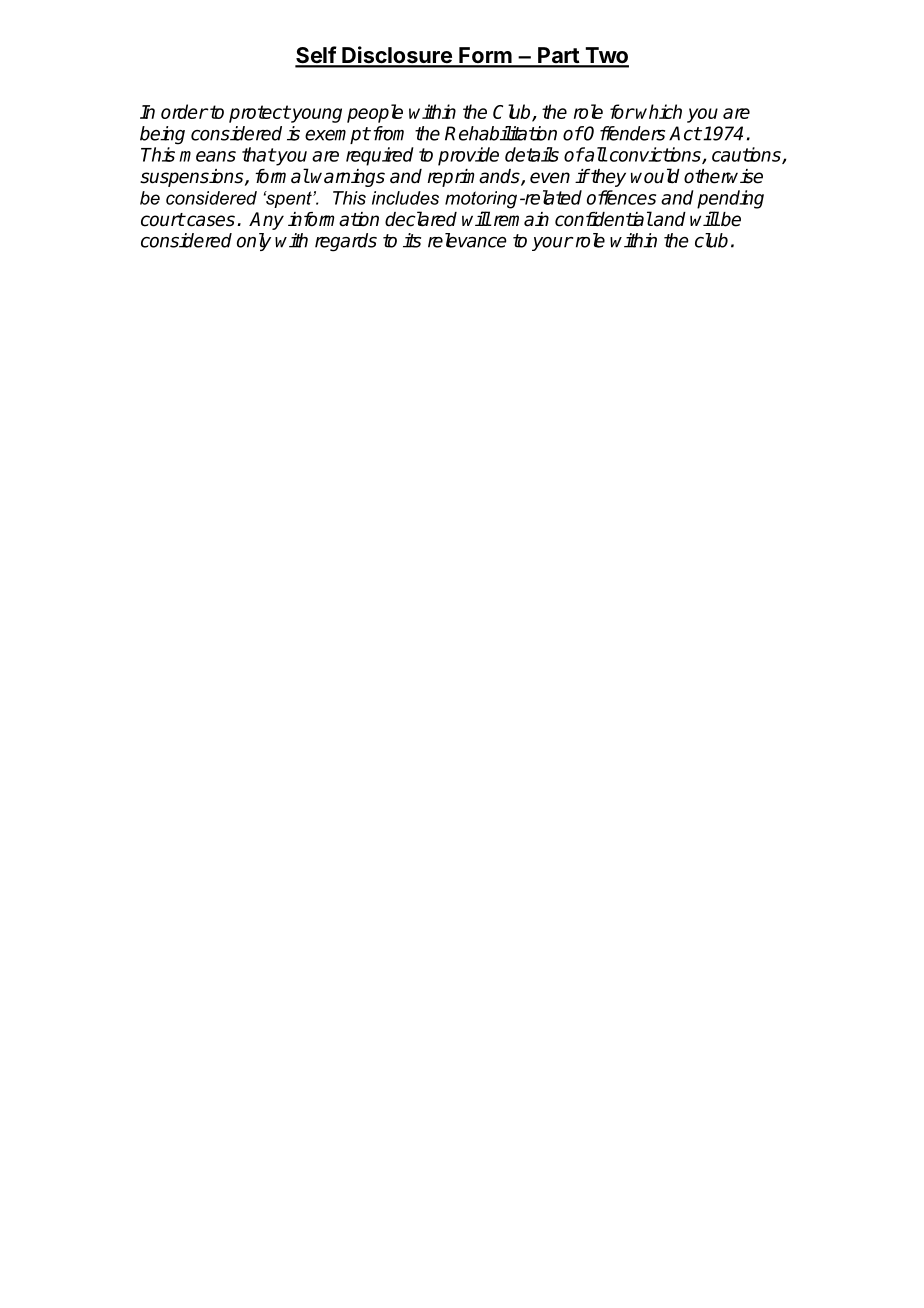 This screenshot has width=924, height=1308. Describe the element at coordinates (467, 240) in the screenshot. I see `relevance` at that location.
